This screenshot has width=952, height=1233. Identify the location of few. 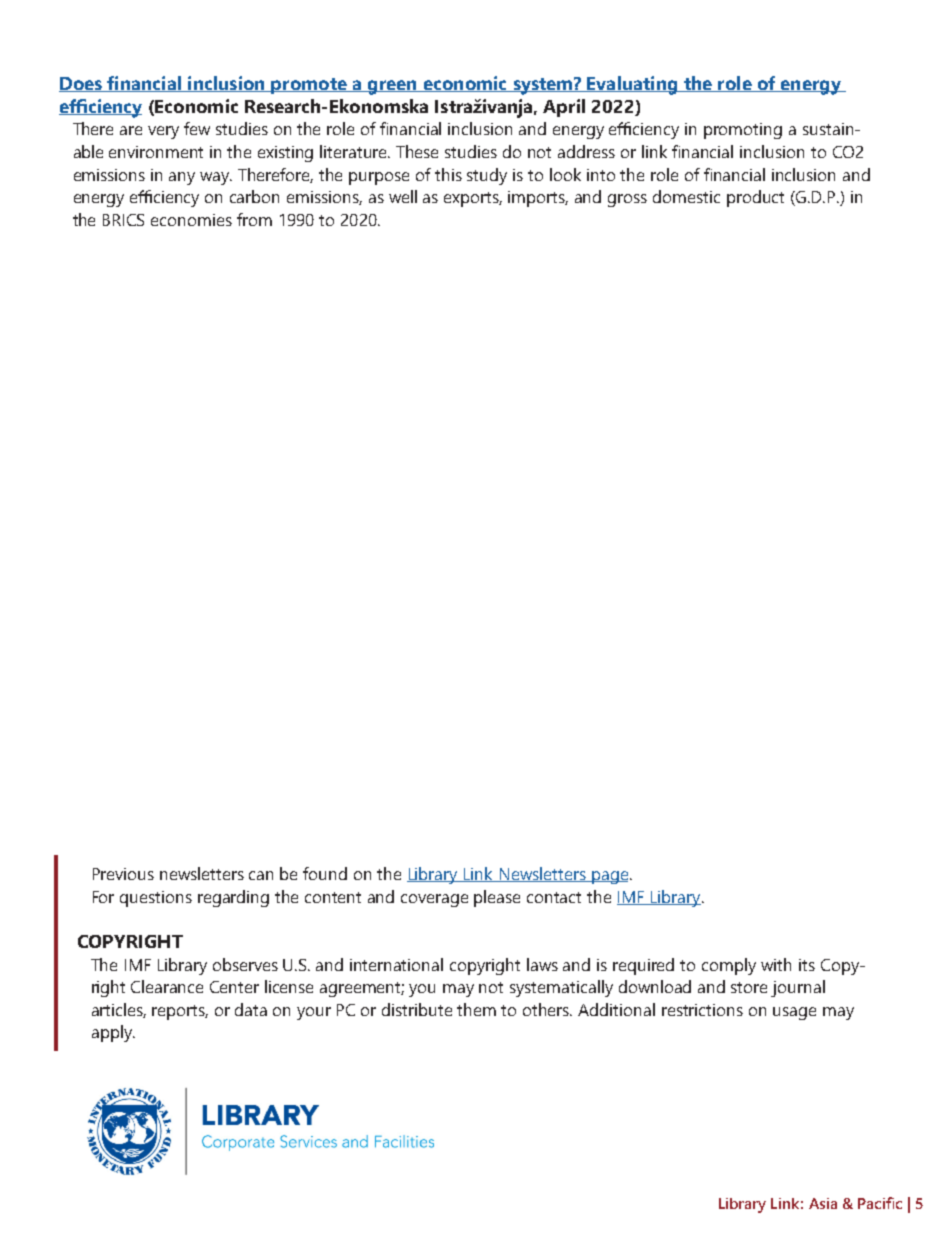
(197, 128).
